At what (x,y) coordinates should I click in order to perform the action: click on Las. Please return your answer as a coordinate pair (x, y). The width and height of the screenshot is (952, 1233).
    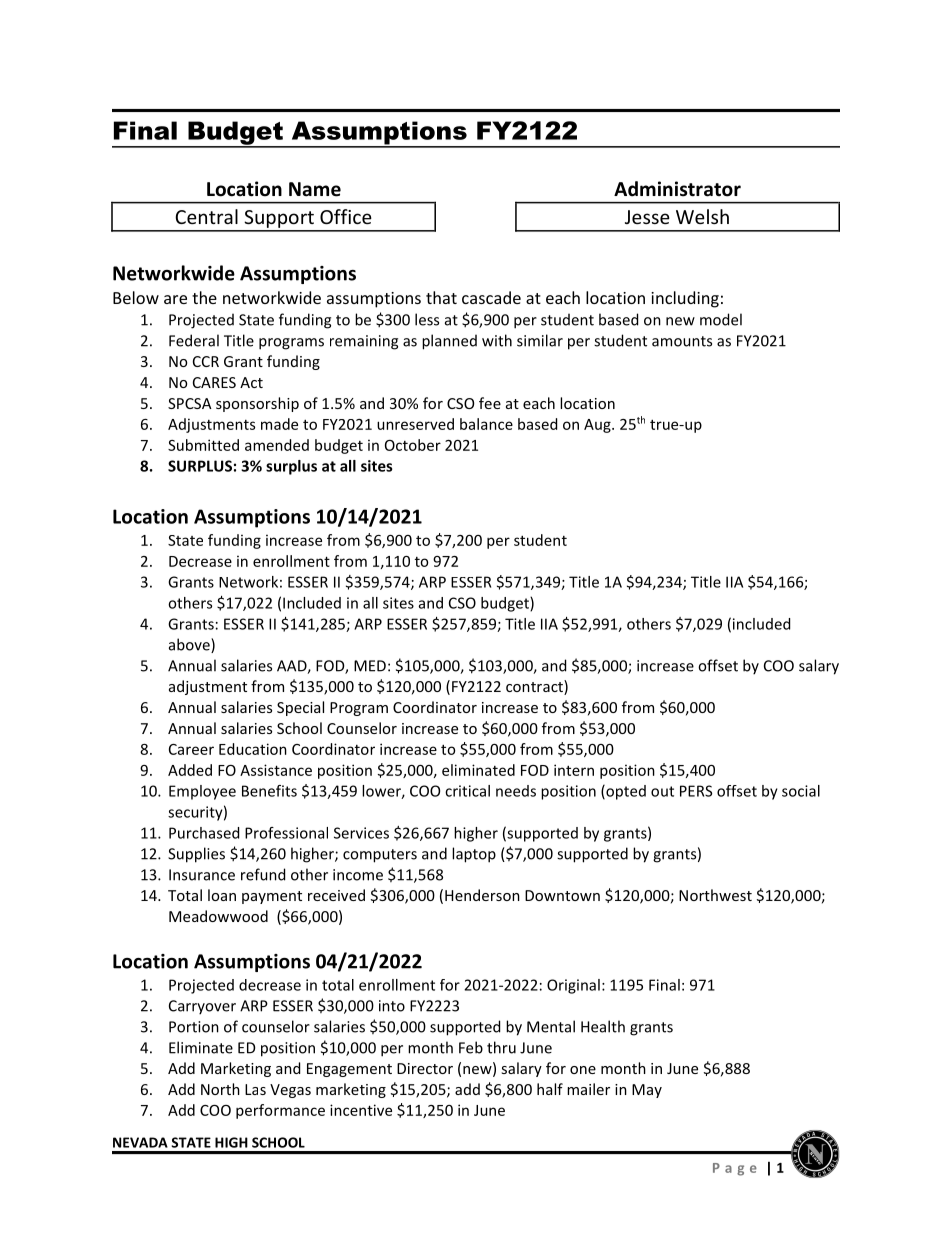
    Looking at the image, I should click on (255, 1089).
